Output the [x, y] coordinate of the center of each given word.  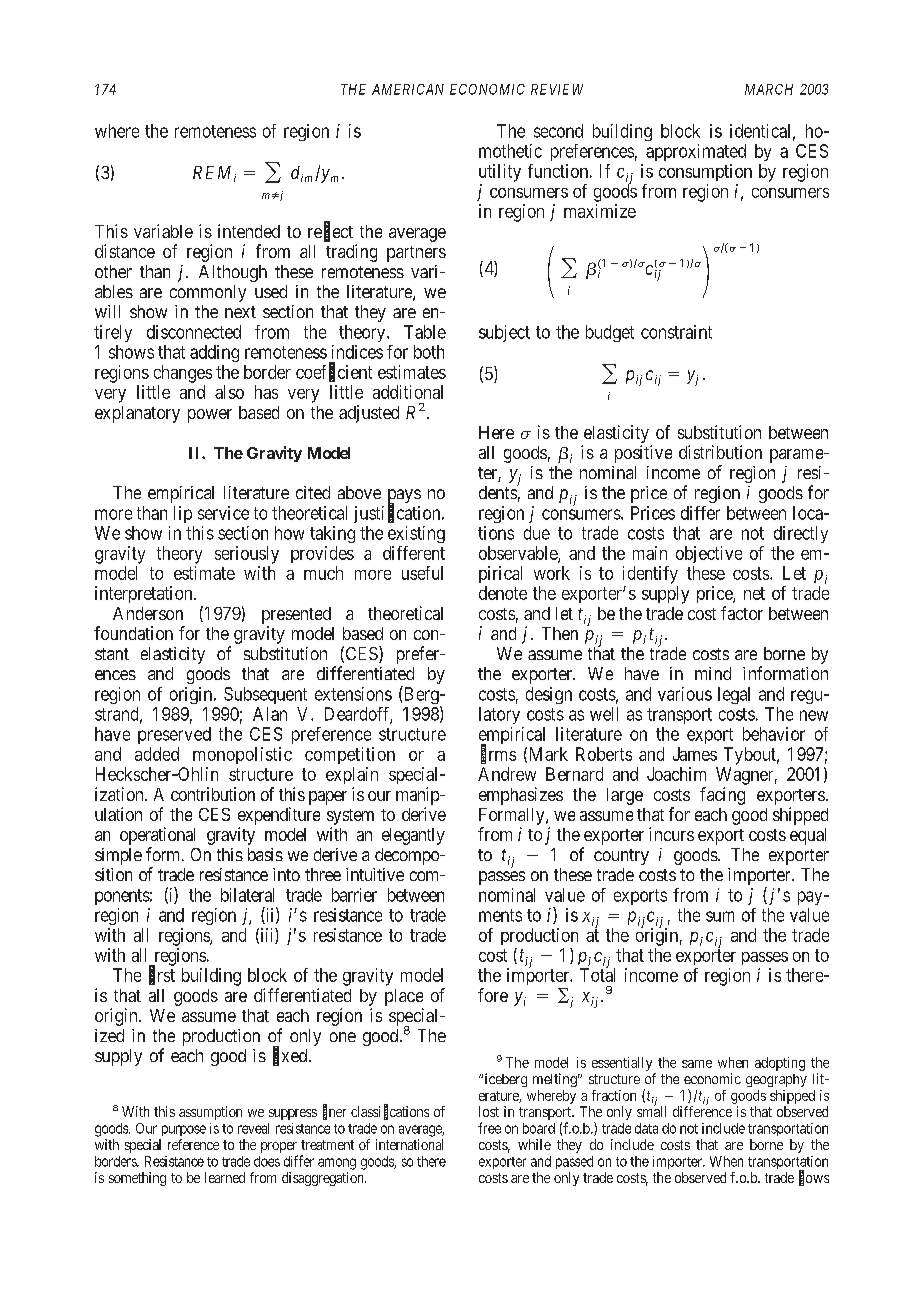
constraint [676, 332]
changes [183, 374]
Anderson [148, 613]
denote [503, 593]
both [429, 352]
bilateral [247, 895]
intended [249, 231]
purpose [184, 1130]
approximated [696, 152]
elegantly [413, 836]
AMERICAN [408, 89]
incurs [671, 834]
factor [742, 613]
